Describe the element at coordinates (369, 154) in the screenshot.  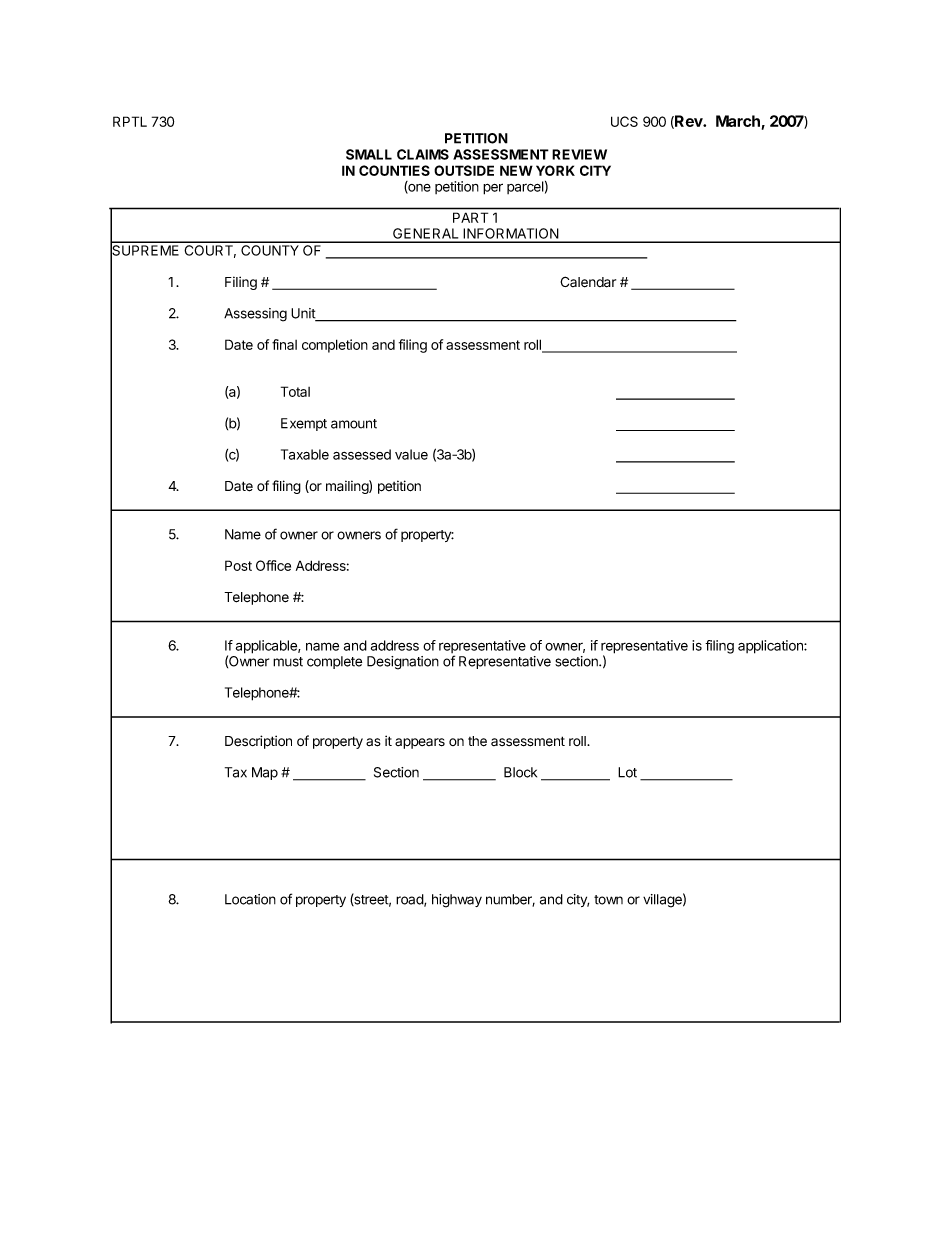
I see `SMALL` at that location.
